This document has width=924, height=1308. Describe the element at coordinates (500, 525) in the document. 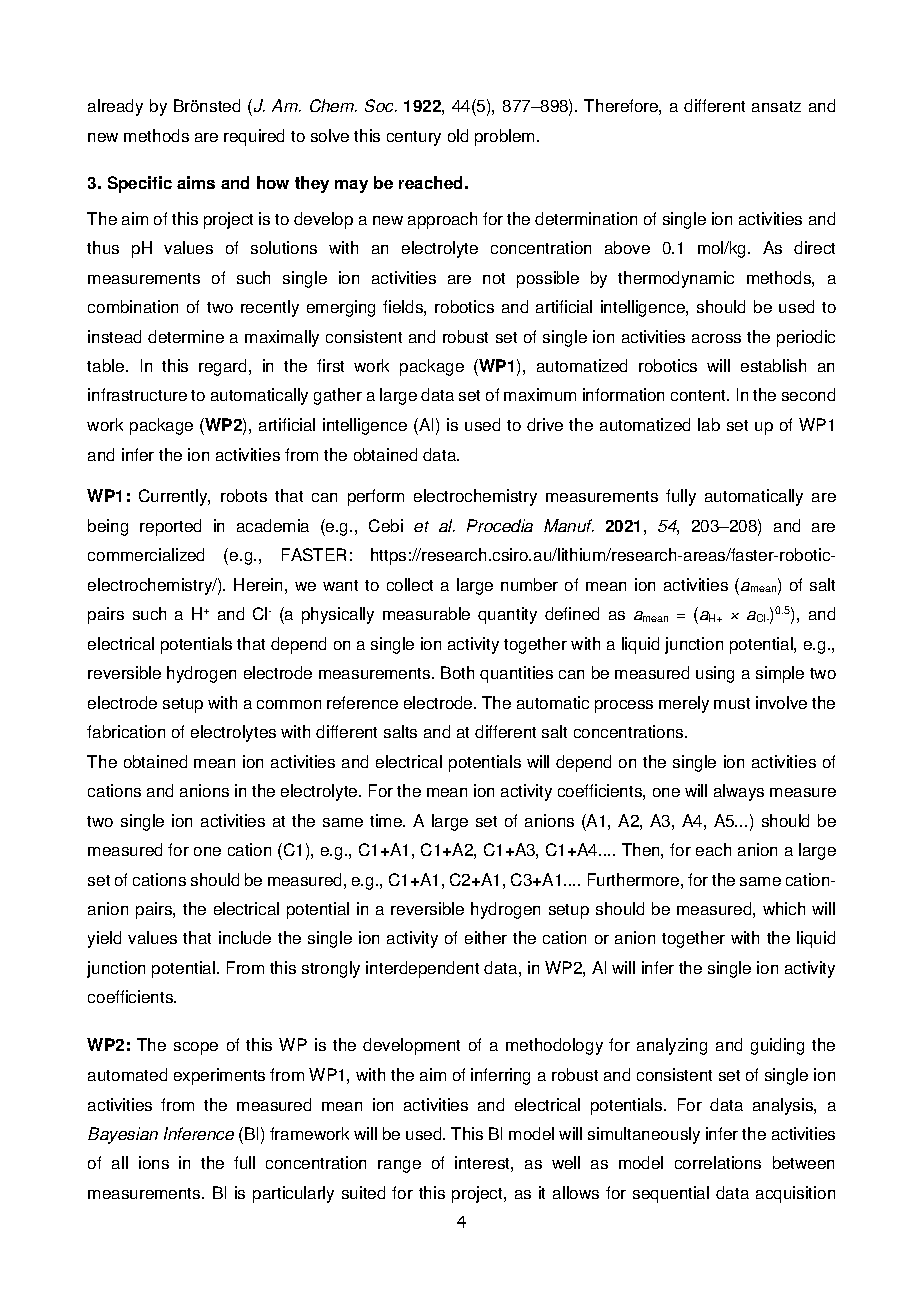

I see `Procedia` at that location.
